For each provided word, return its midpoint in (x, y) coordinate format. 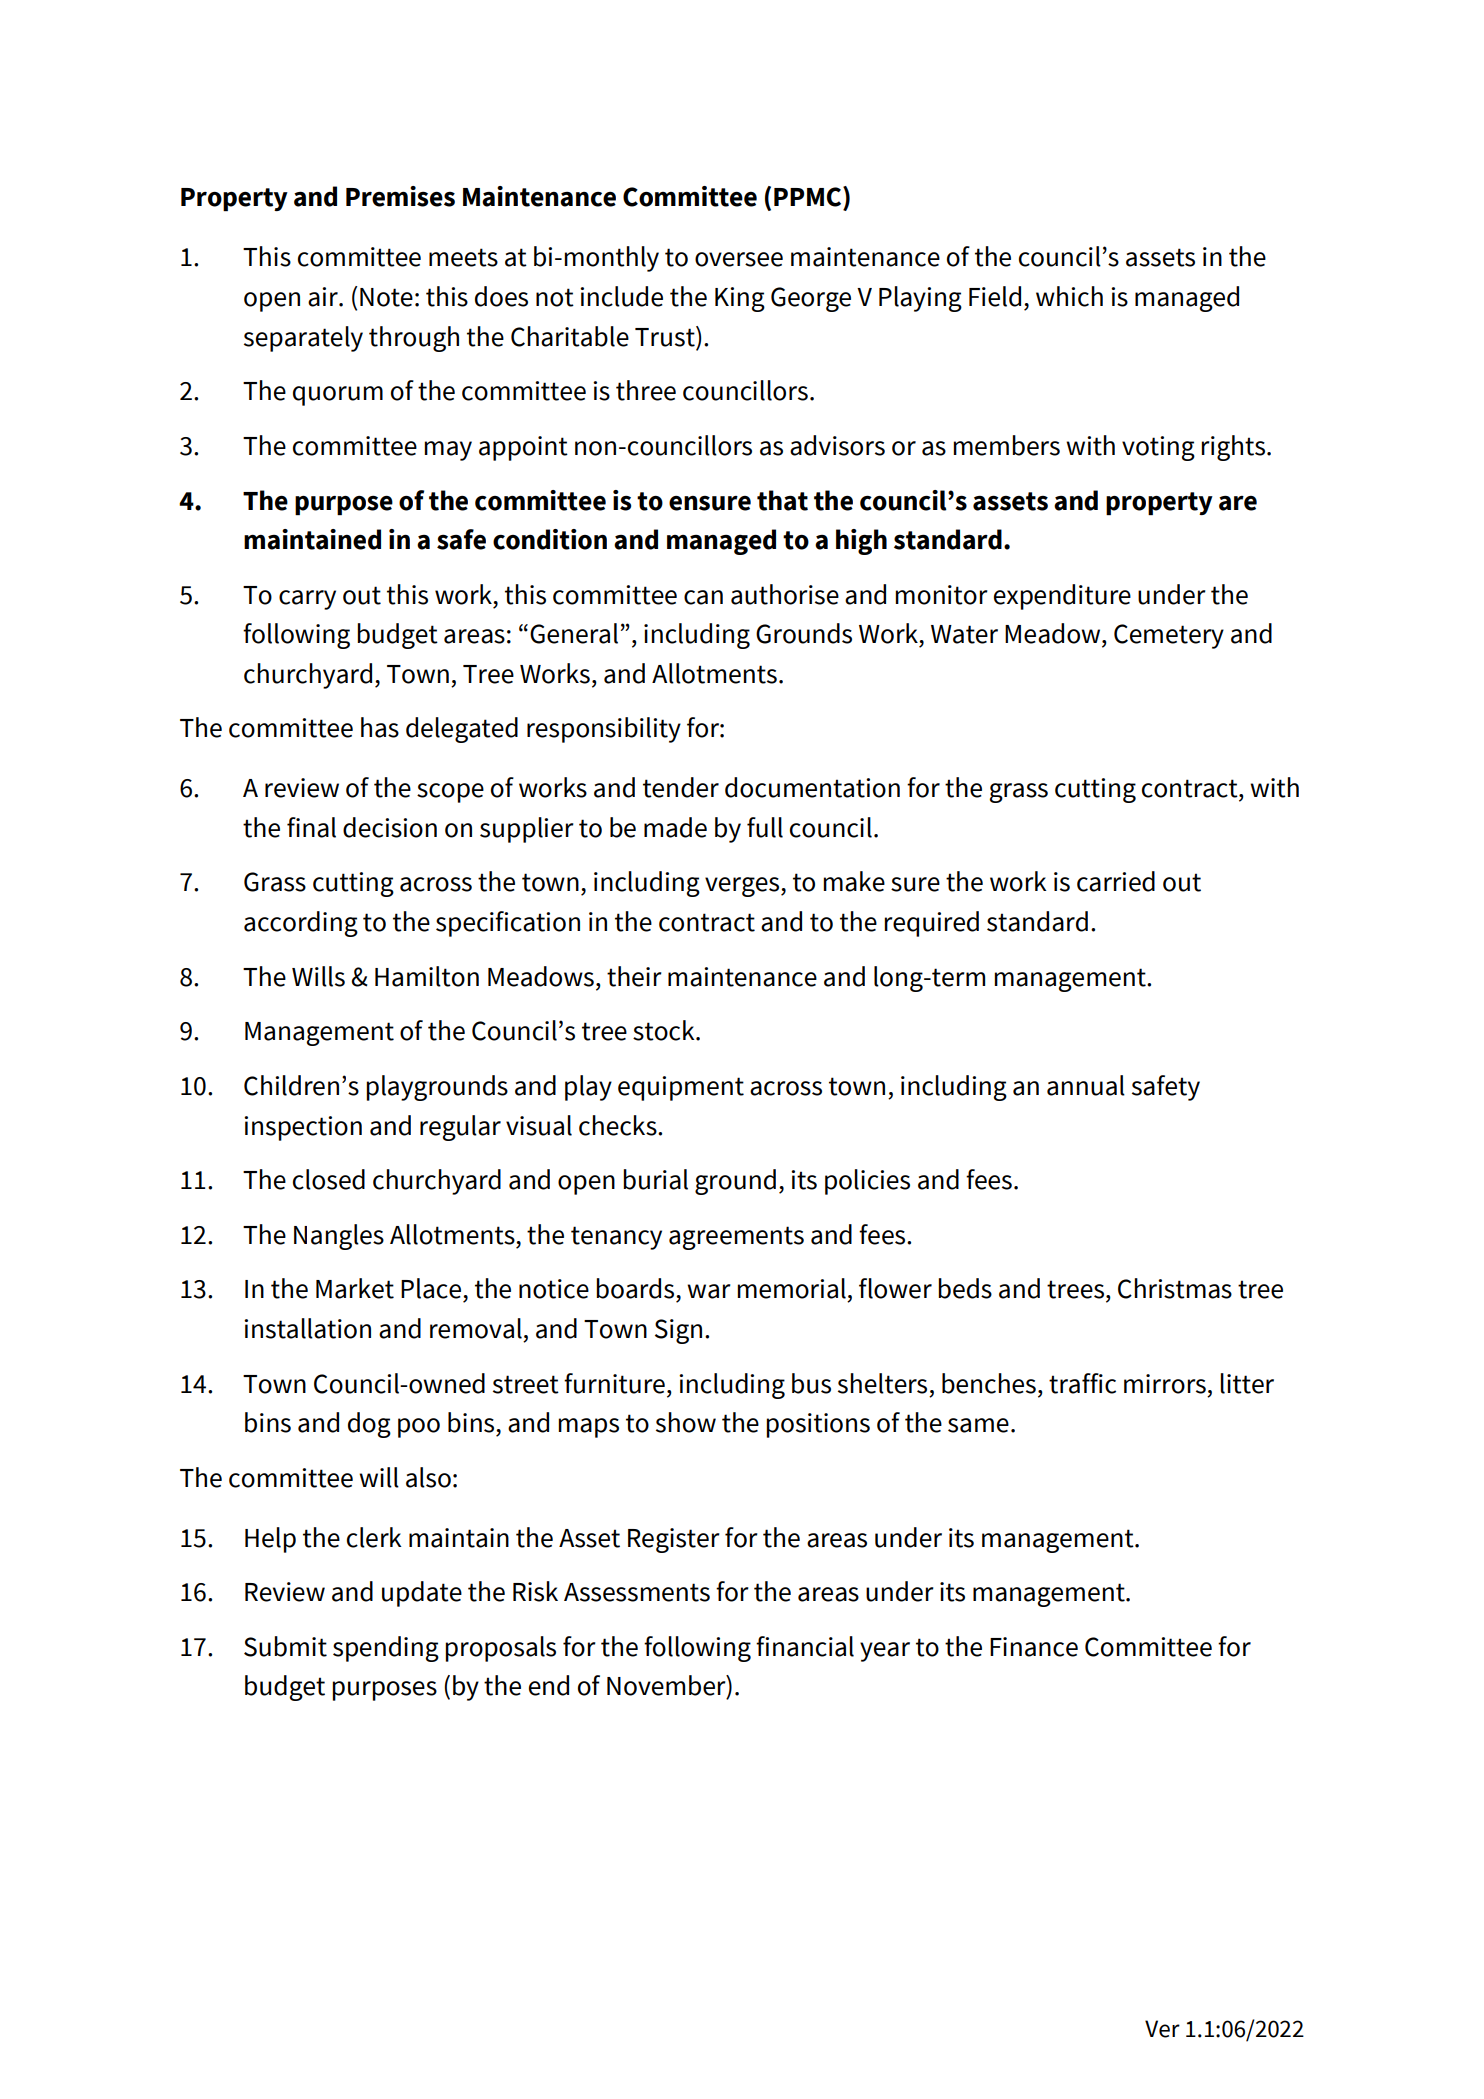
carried (1116, 881)
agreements (736, 1238)
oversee (739, 259)
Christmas (1175, 1288)
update (422, 1594)
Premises (400, 196)
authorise (785, 594)
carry (307, 600)
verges (743, 887)
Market (355, 1288)
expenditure (1062, 597)
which (1069, 296)
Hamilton (427, 976)
